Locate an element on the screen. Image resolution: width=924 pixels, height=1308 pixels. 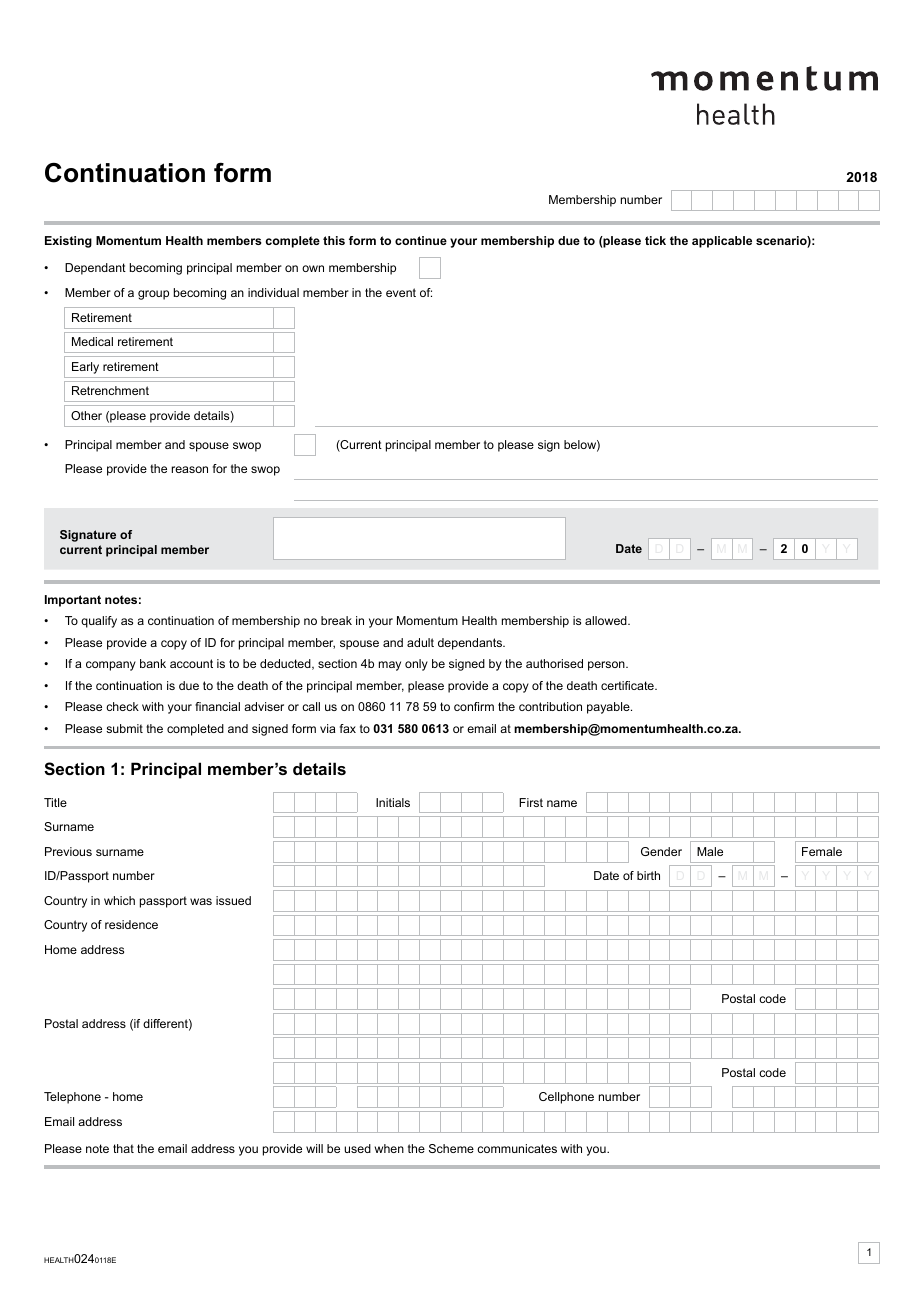
event is located at coordinates (401, 292).
